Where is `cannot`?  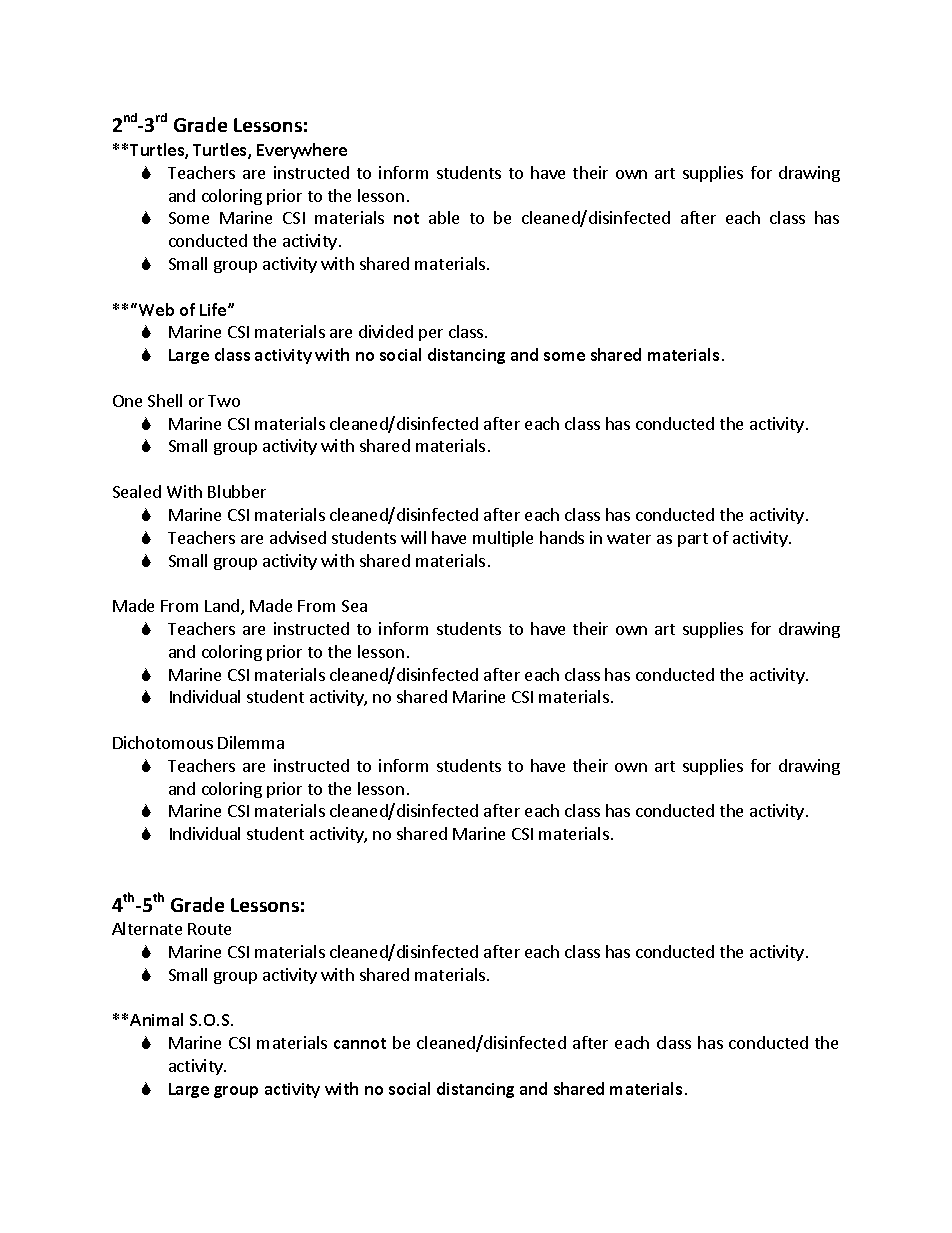
cannot is located at coordinates (360, 1043).
